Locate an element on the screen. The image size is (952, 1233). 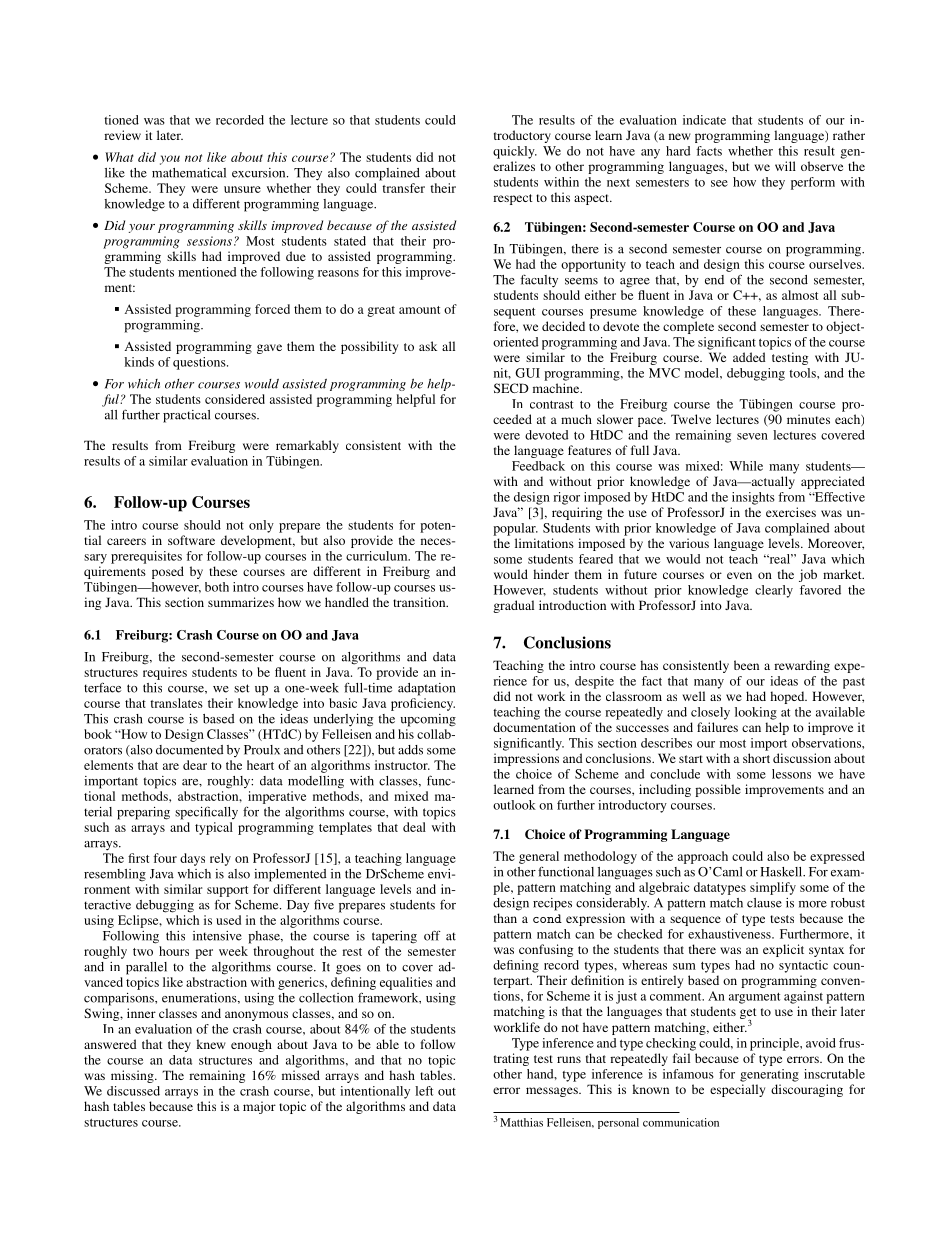
gradual is located at coordinates (513, 606).
